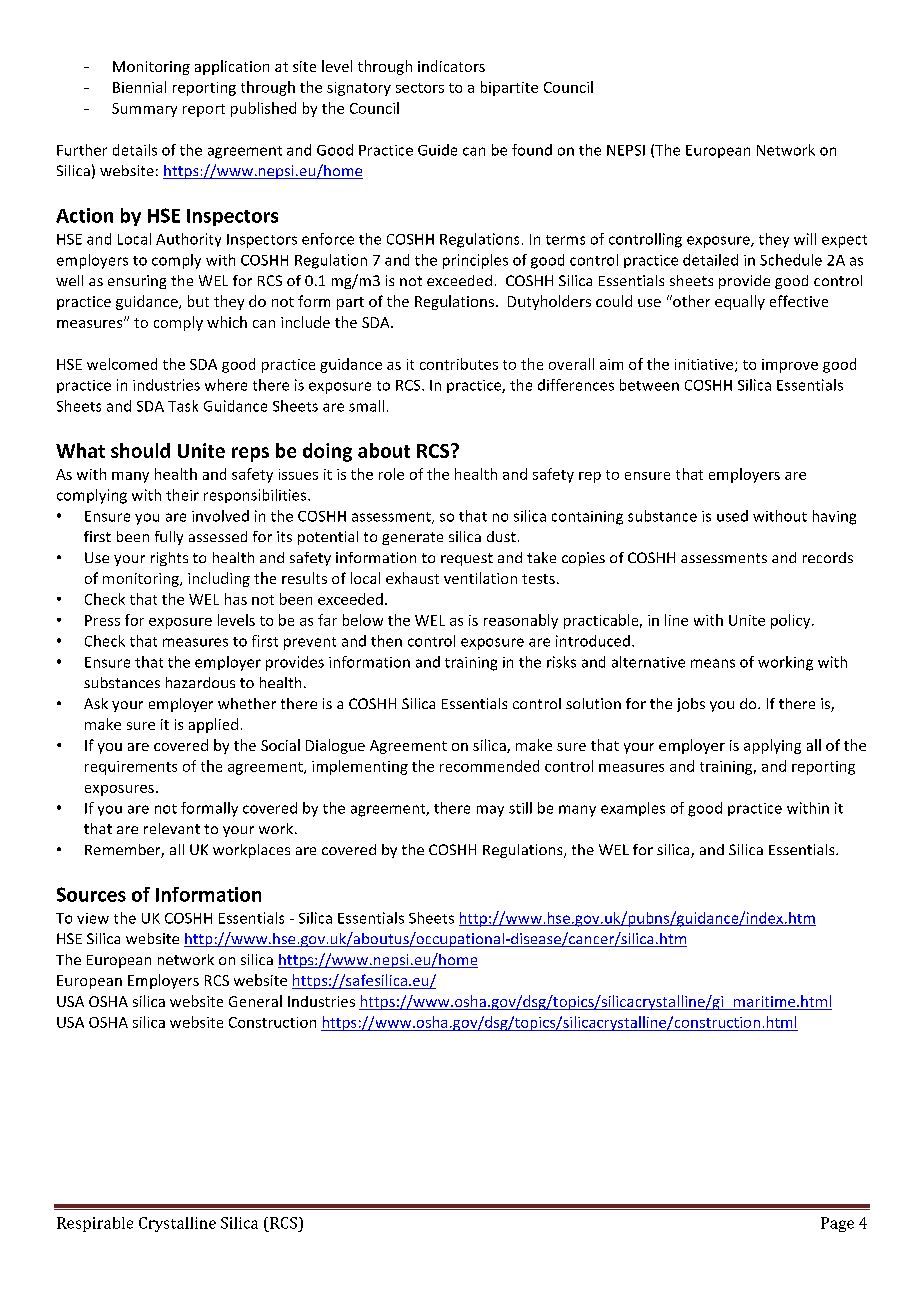 The width and height of the document is (924, 1308). What do you see at coordinates (144, 110) in the document?
I see `Summary` at bounding box center [144, 110].
